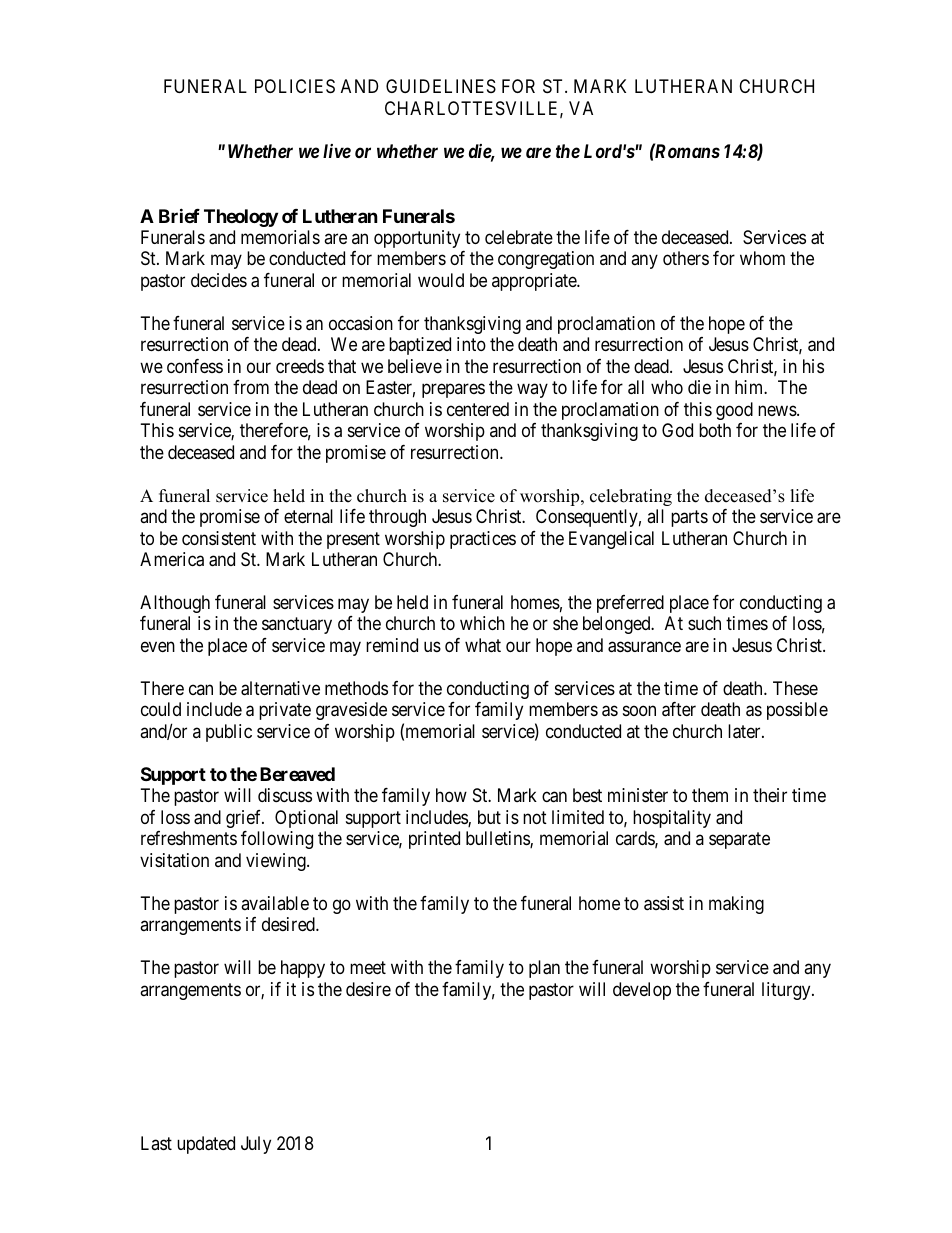  Describe the element at coordinates (483, 540) in the screenshot. I see `practices` at that location.
